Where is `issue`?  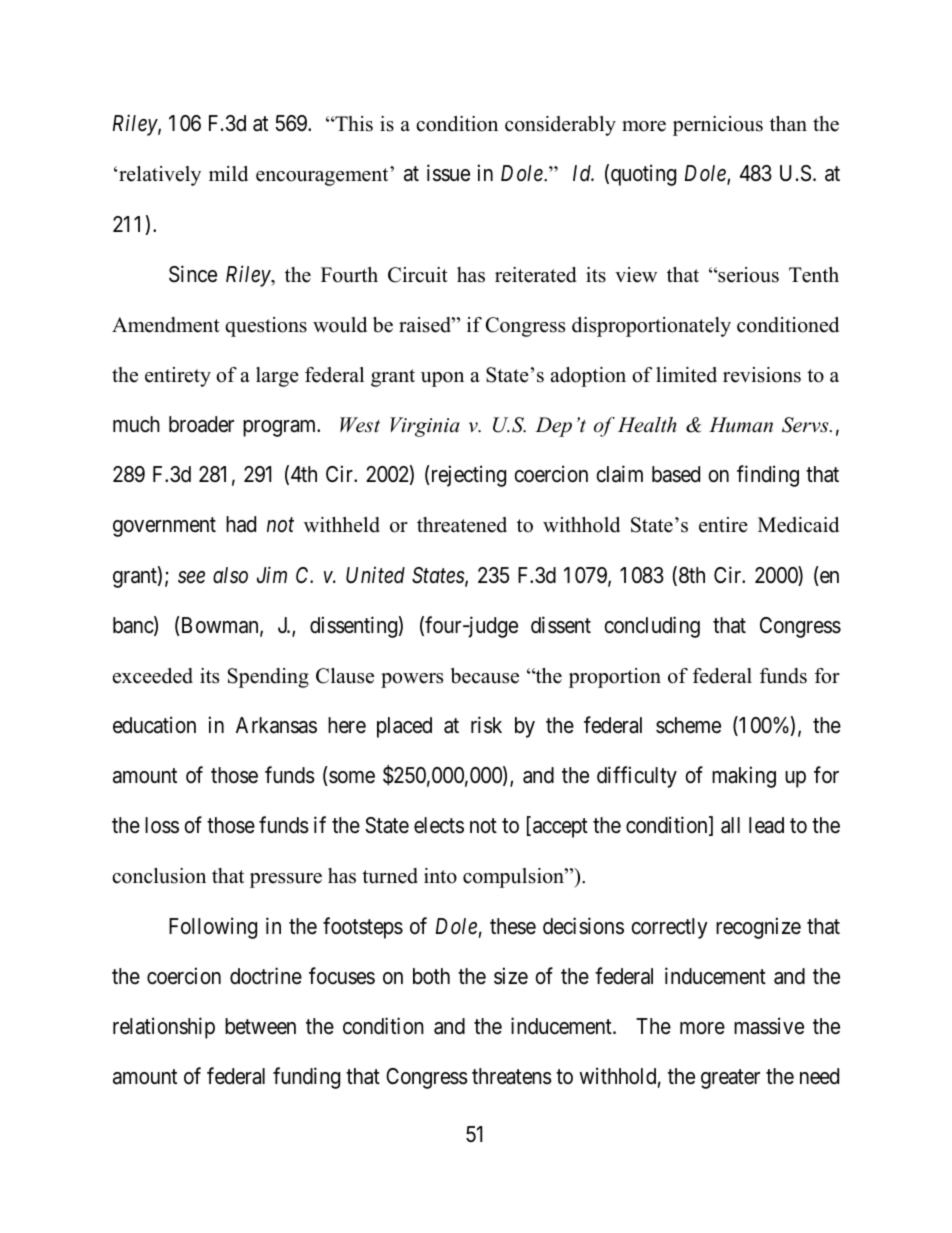 issue is located at coordinates (448, 173).
